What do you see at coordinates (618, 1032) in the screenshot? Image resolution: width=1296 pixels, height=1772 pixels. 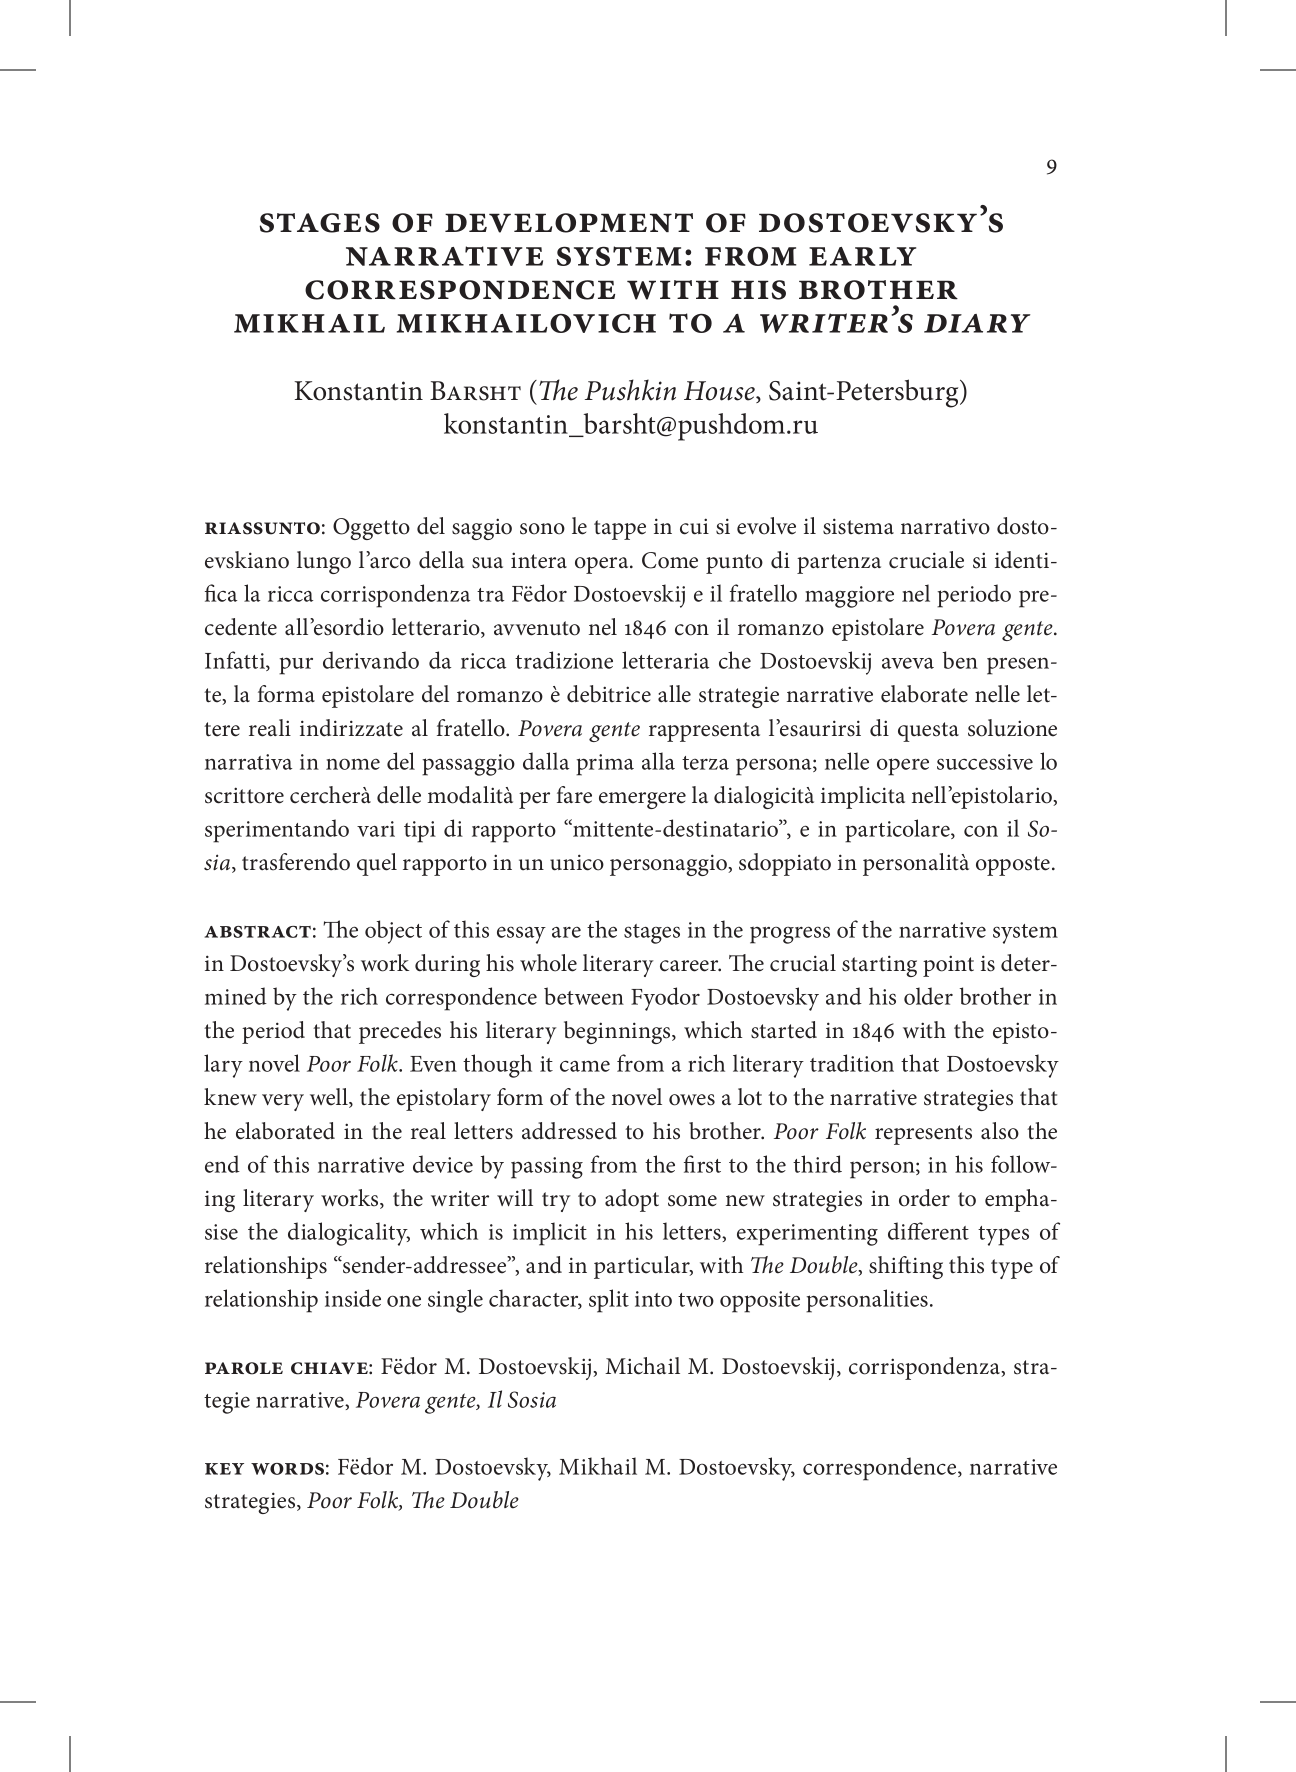 I see `beginnings` at bounding box center [618, 1032].
